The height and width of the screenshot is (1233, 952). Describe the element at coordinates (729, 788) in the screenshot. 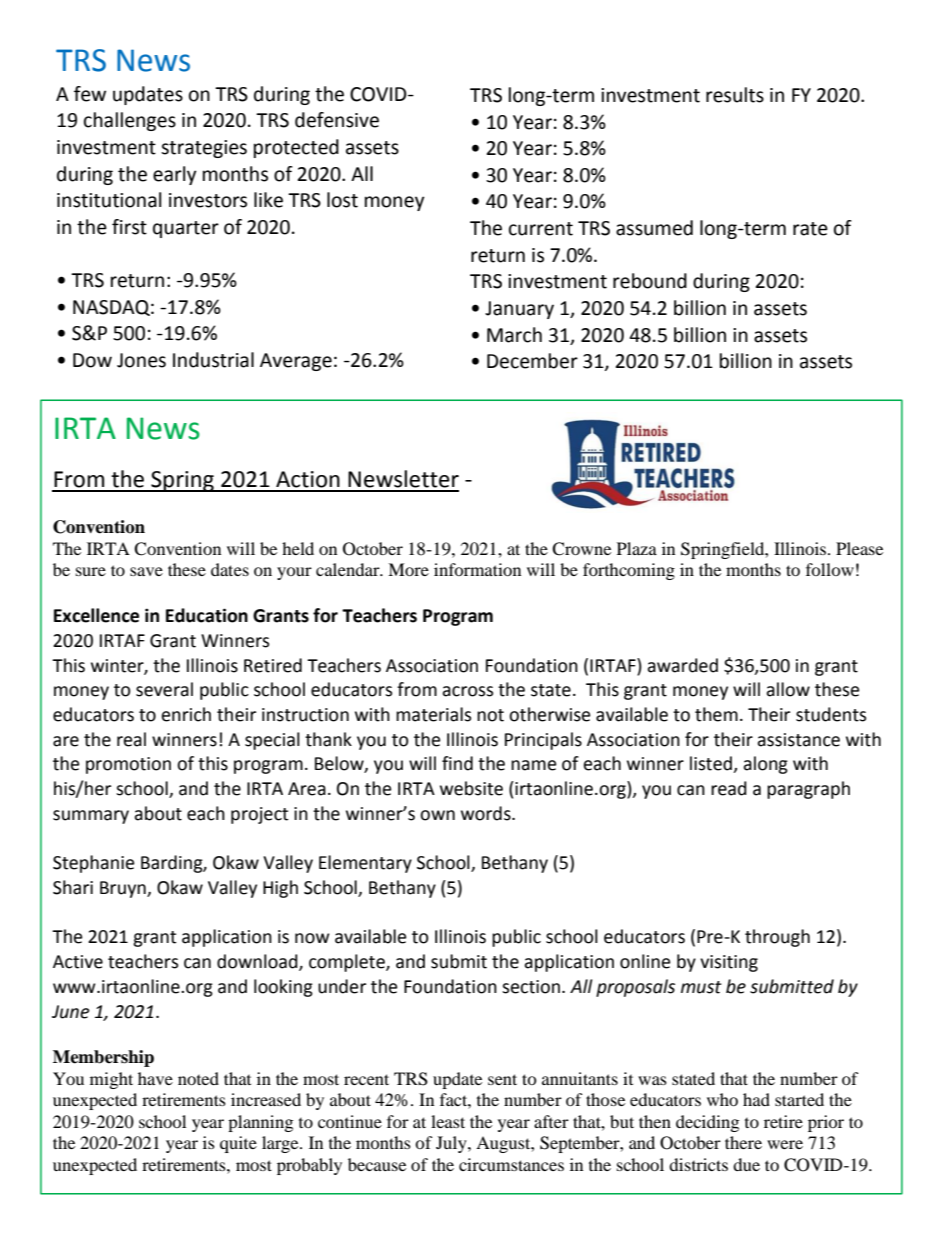

I see `read` at that location.
